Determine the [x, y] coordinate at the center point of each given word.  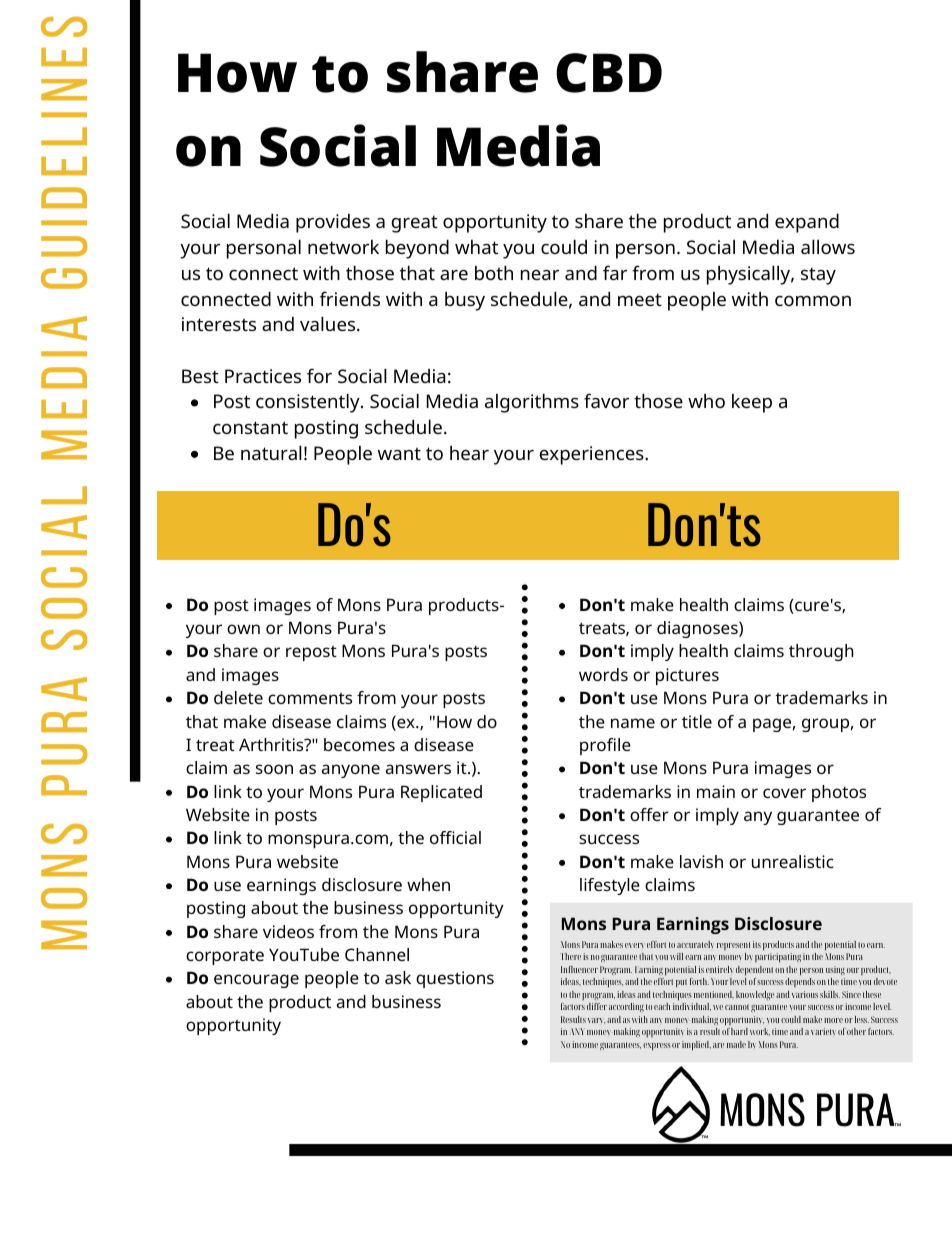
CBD [609, 73]
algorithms [532, 403]
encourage [256, 981]
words [603, 674]
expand [807, 223]
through [821, 652]
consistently [309, 403]
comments [310, 698]
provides [333, 223]
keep [752, 403]
